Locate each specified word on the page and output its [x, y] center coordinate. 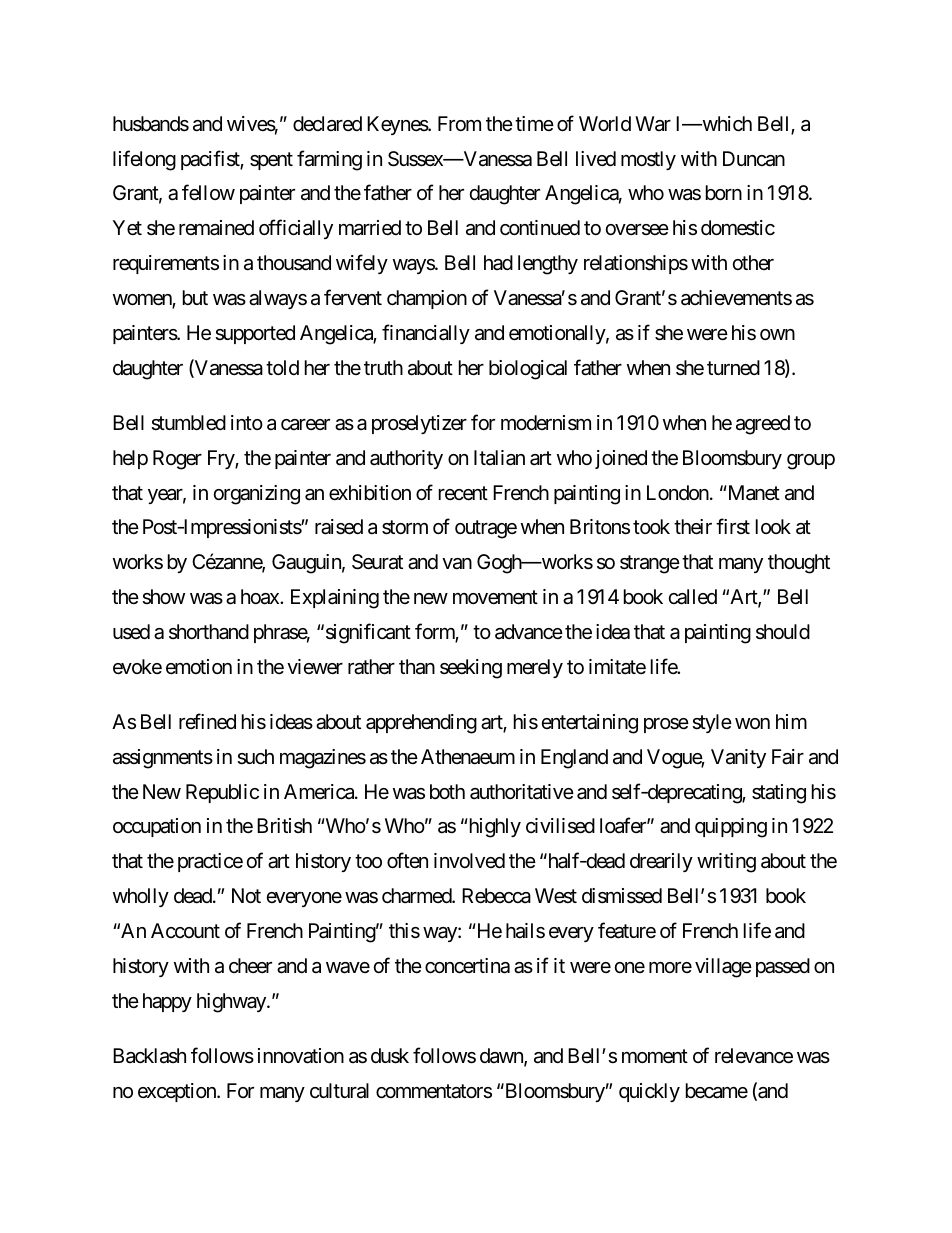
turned [733, 367]
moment [655, 1056]
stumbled [188, 423]
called [693, 597]
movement [495, 597]
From [459, 123]
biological [528, 370]
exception [178, 1092]
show [163, 597]
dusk [390, 1056]
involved [469, 860]
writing [726, 863]
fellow [208, 192]
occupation [157, 827]
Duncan [754, 159]
